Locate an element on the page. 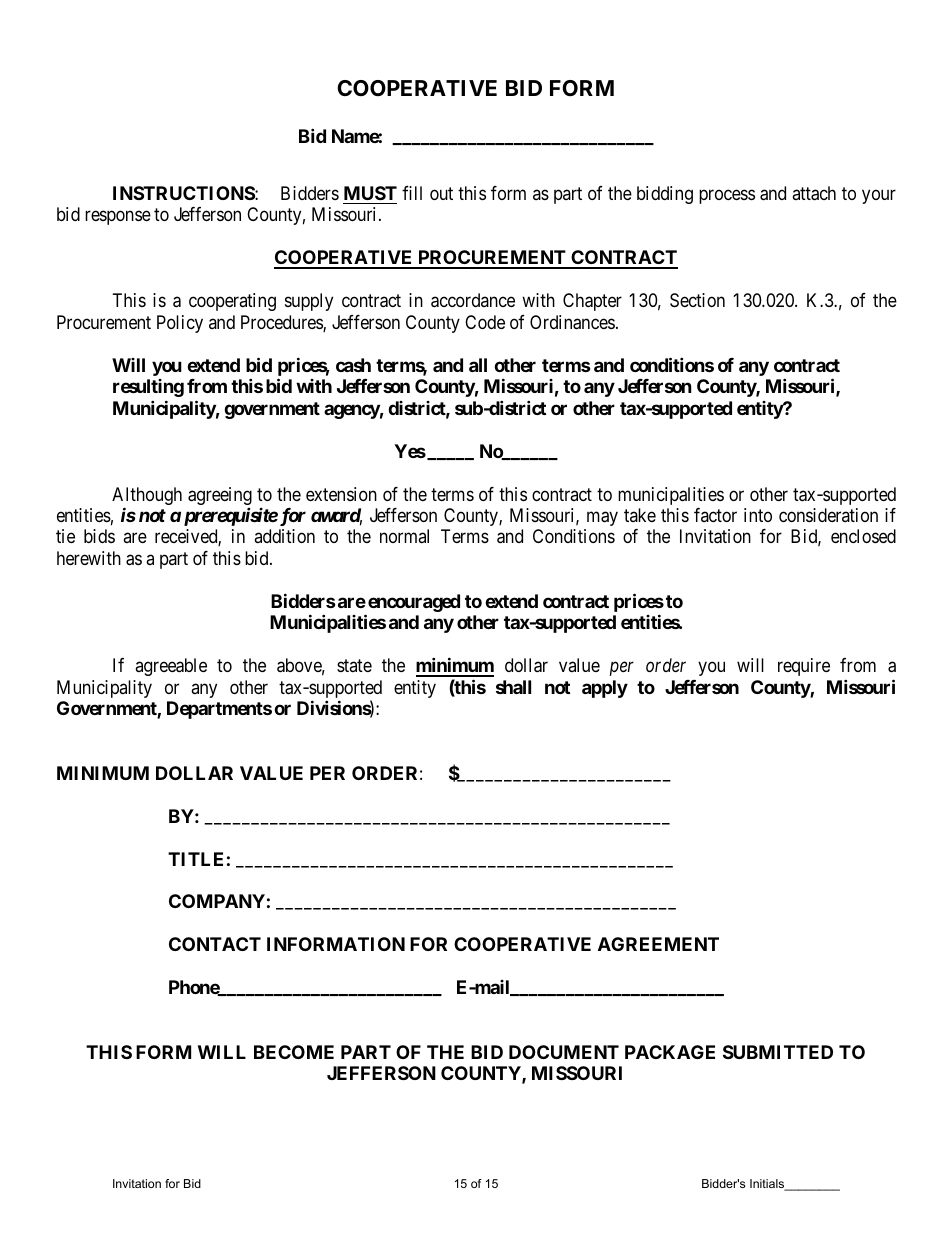 The width and height of the page is (952, 1233). response is located at coordinates (118, 218).
